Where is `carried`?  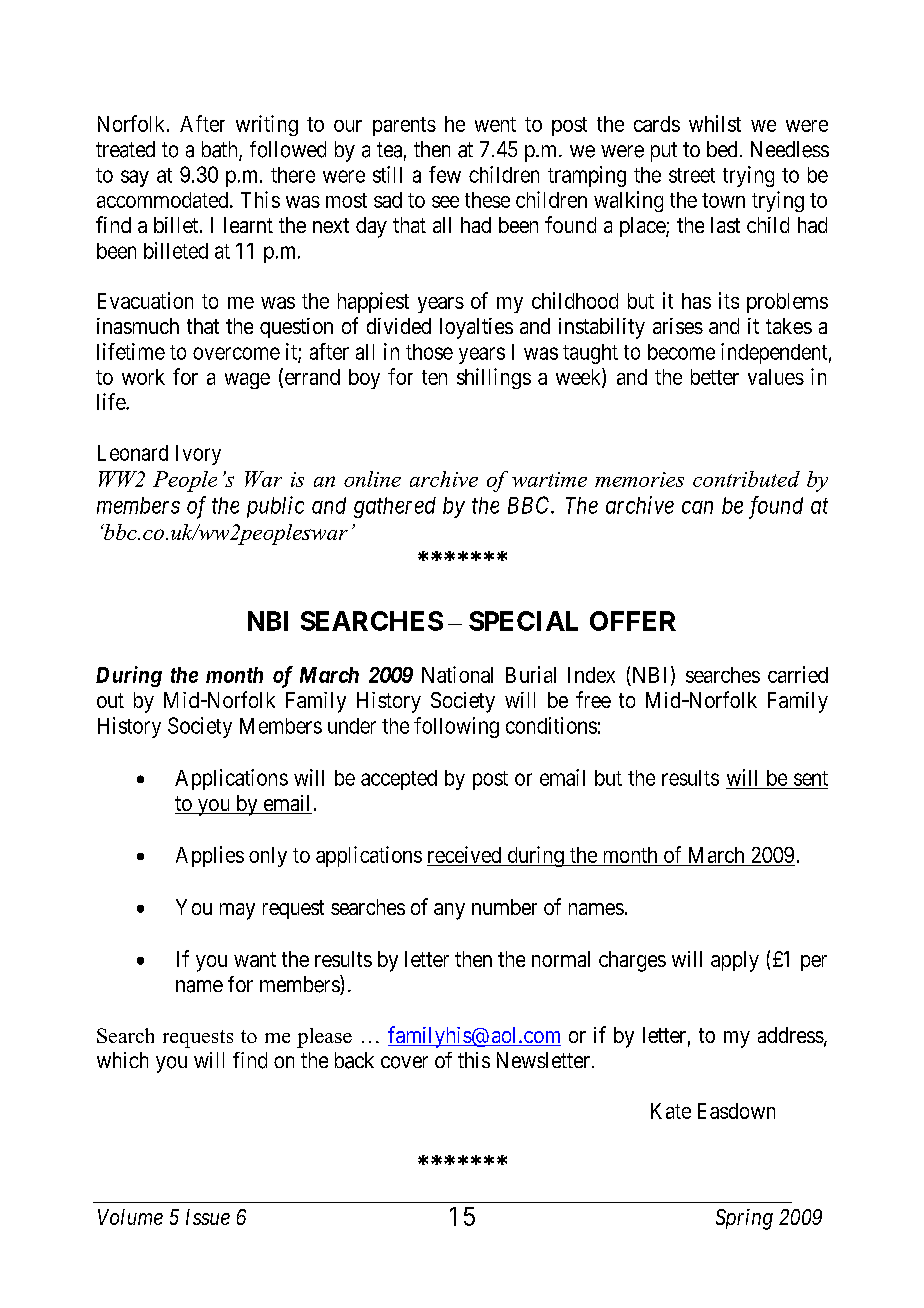
carried is located at coordinates (798, 674).
